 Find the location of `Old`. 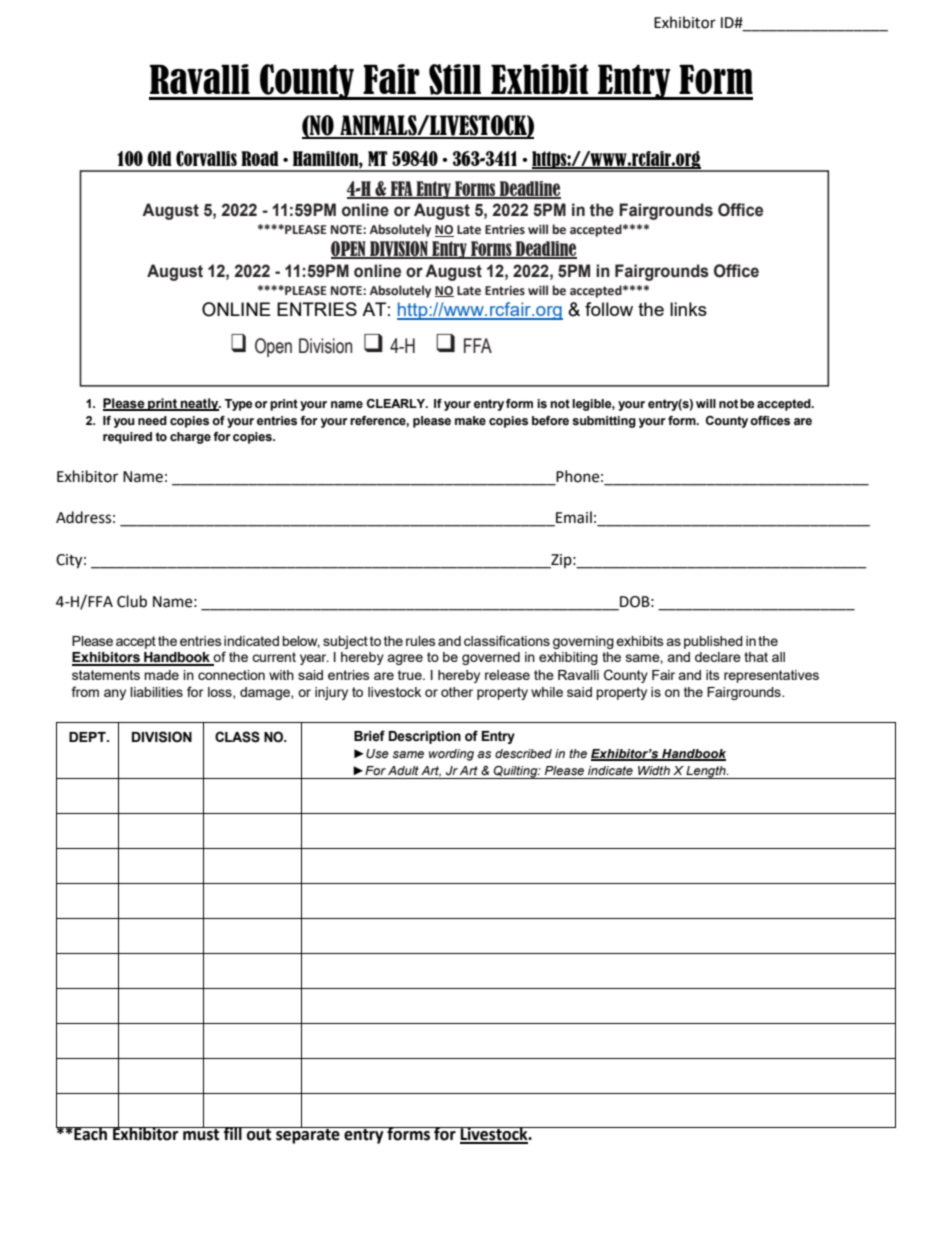

Old is located at coordinates (159, 159).
